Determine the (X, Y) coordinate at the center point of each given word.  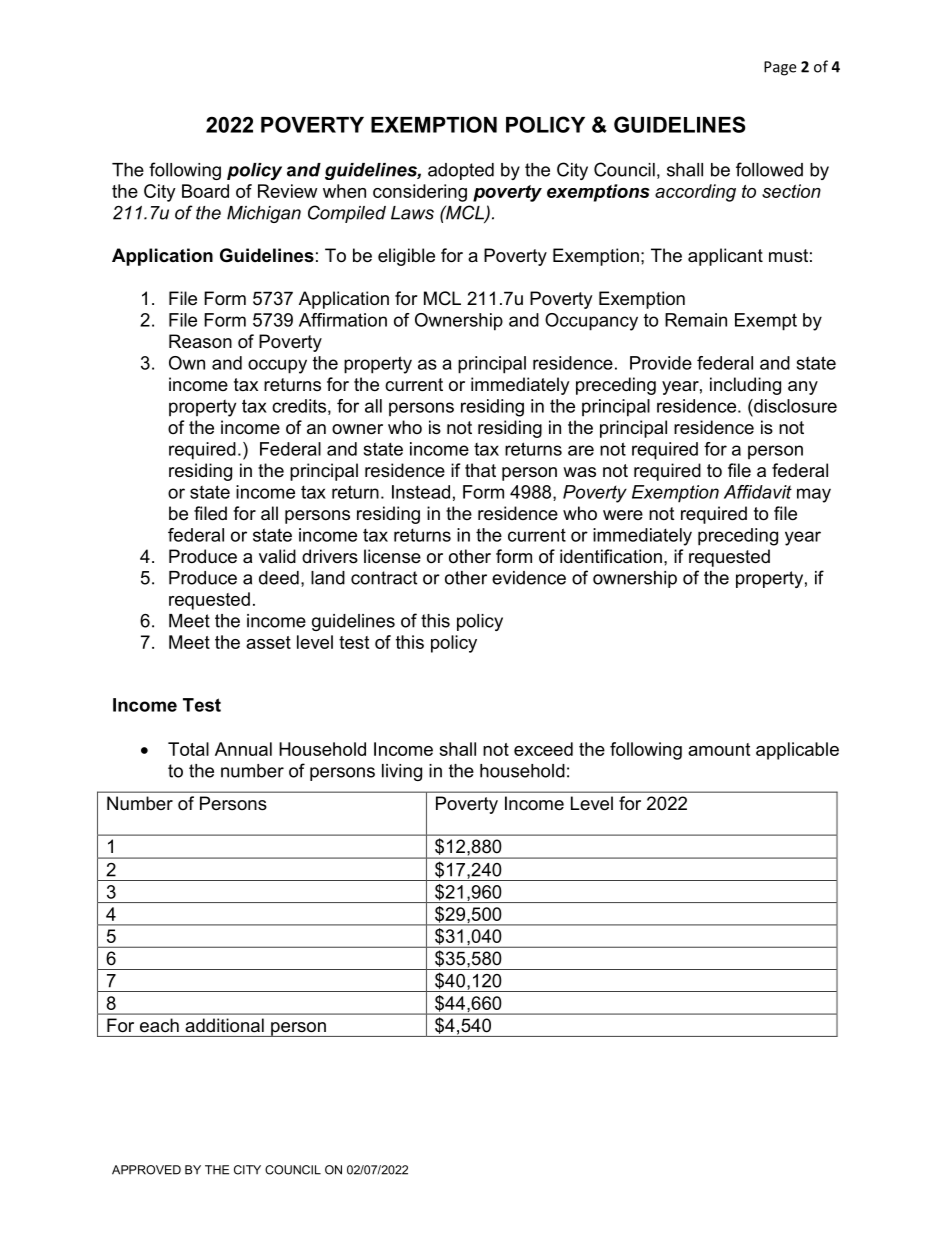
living (402, 772)
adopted (461, 171)
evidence (529, 578)
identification (611, 556)
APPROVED (146, 1170)
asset (268, 642)
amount (719, 749)
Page (780, 68)
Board (205, 191)
